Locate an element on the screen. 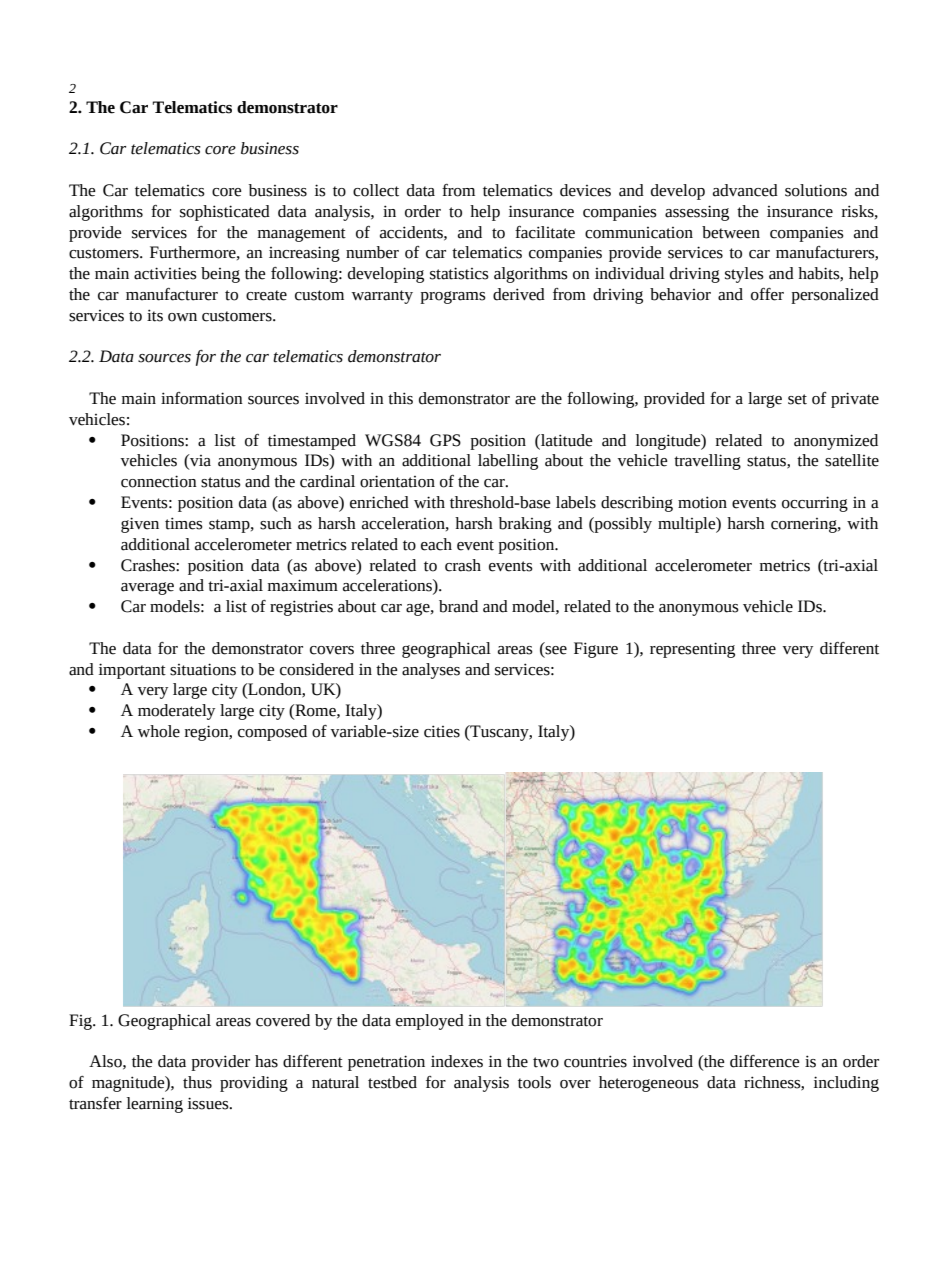 The height and width of the screenshot is (1288, 944). facilitate is located at coordinates (545, 232).
